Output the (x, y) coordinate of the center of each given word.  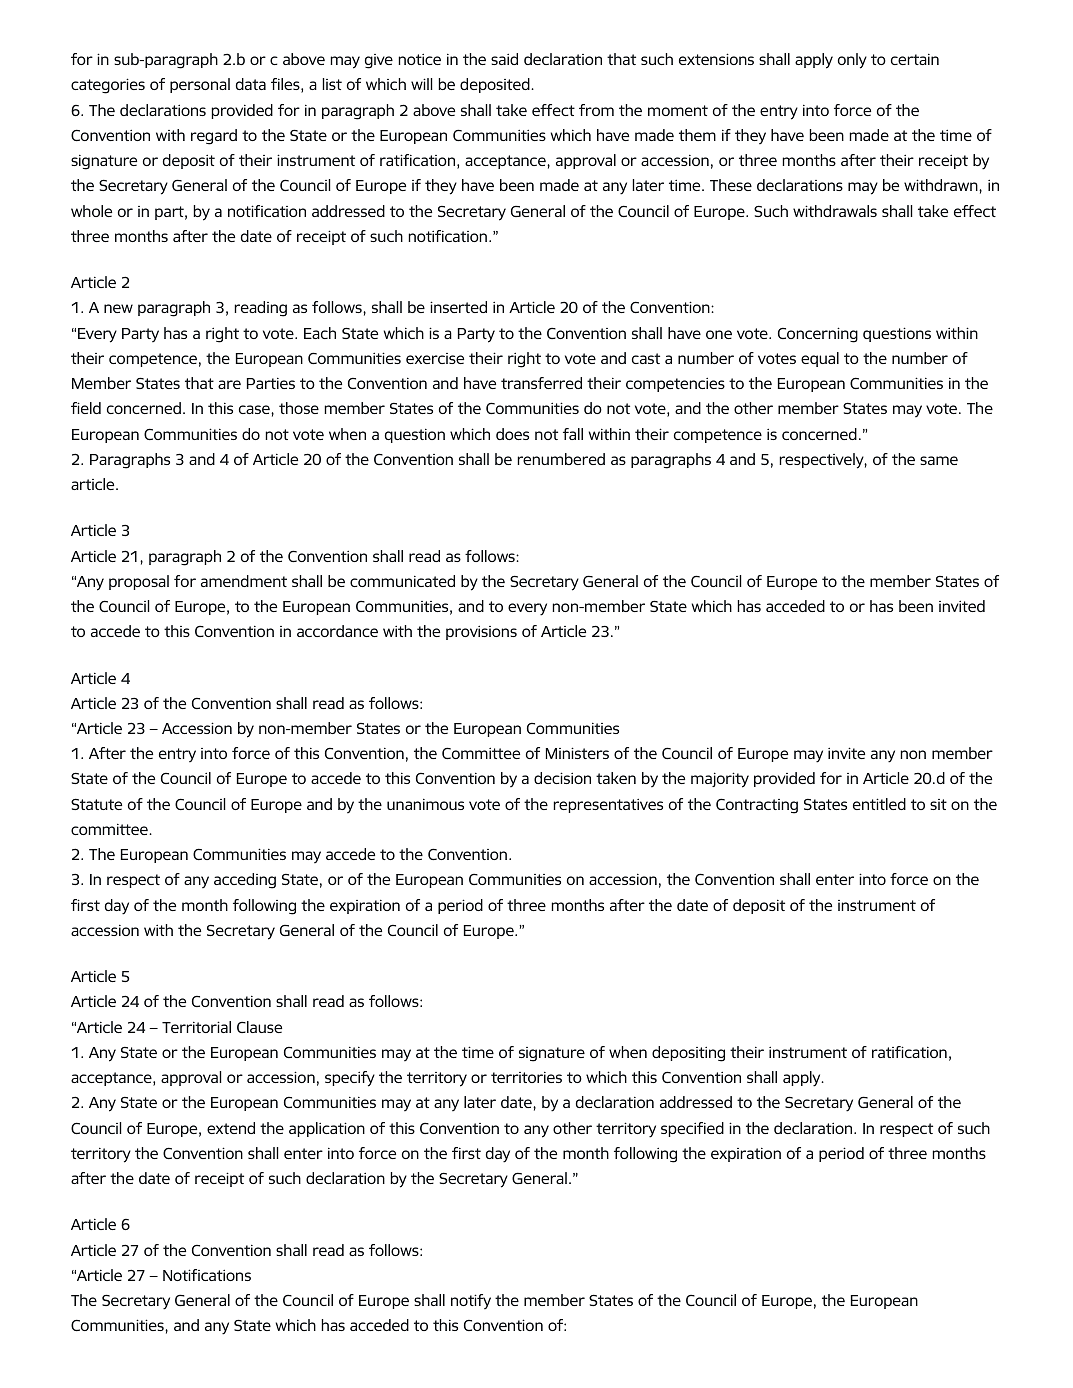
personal (200, 85)
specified (692, 1129)
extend (231, 1128)
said (504, 59)
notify (471, 1301)
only (852, 61)
